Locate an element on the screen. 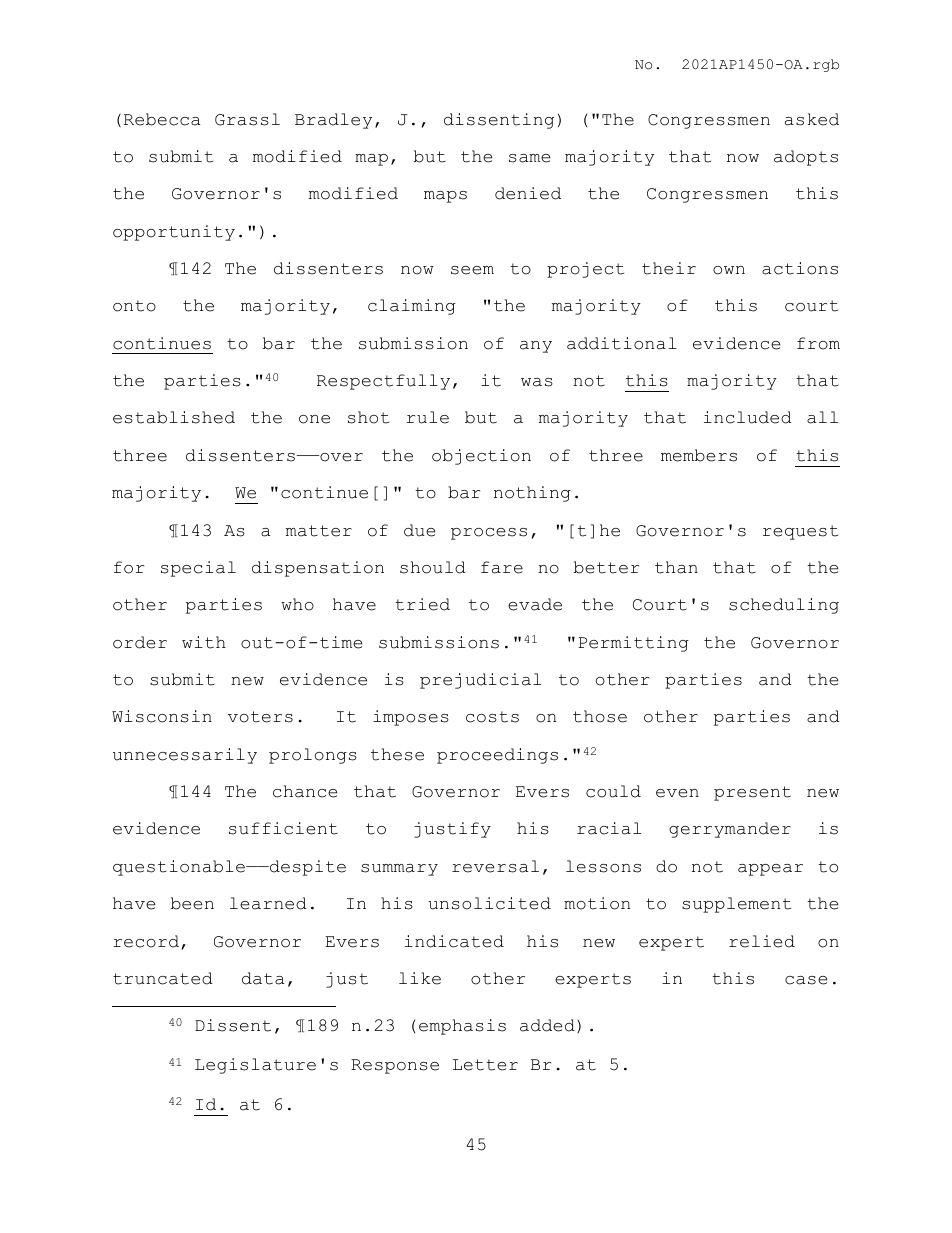 This screenshot has height=1233, width=952. fare is located at coordinates (502, 567).
